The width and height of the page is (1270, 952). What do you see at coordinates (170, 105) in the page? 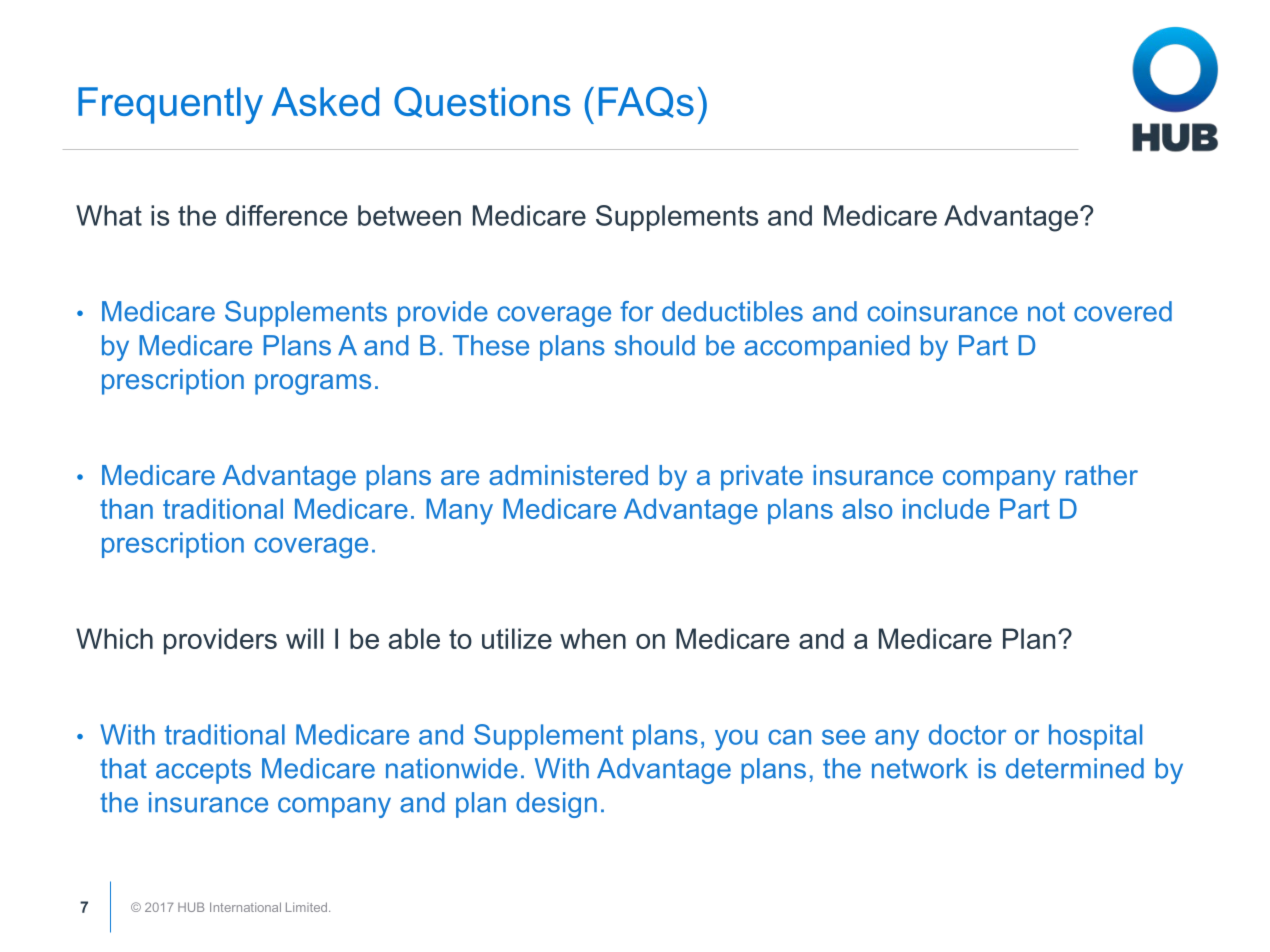
I see `Frequently` at bounding box center [170, 105].
